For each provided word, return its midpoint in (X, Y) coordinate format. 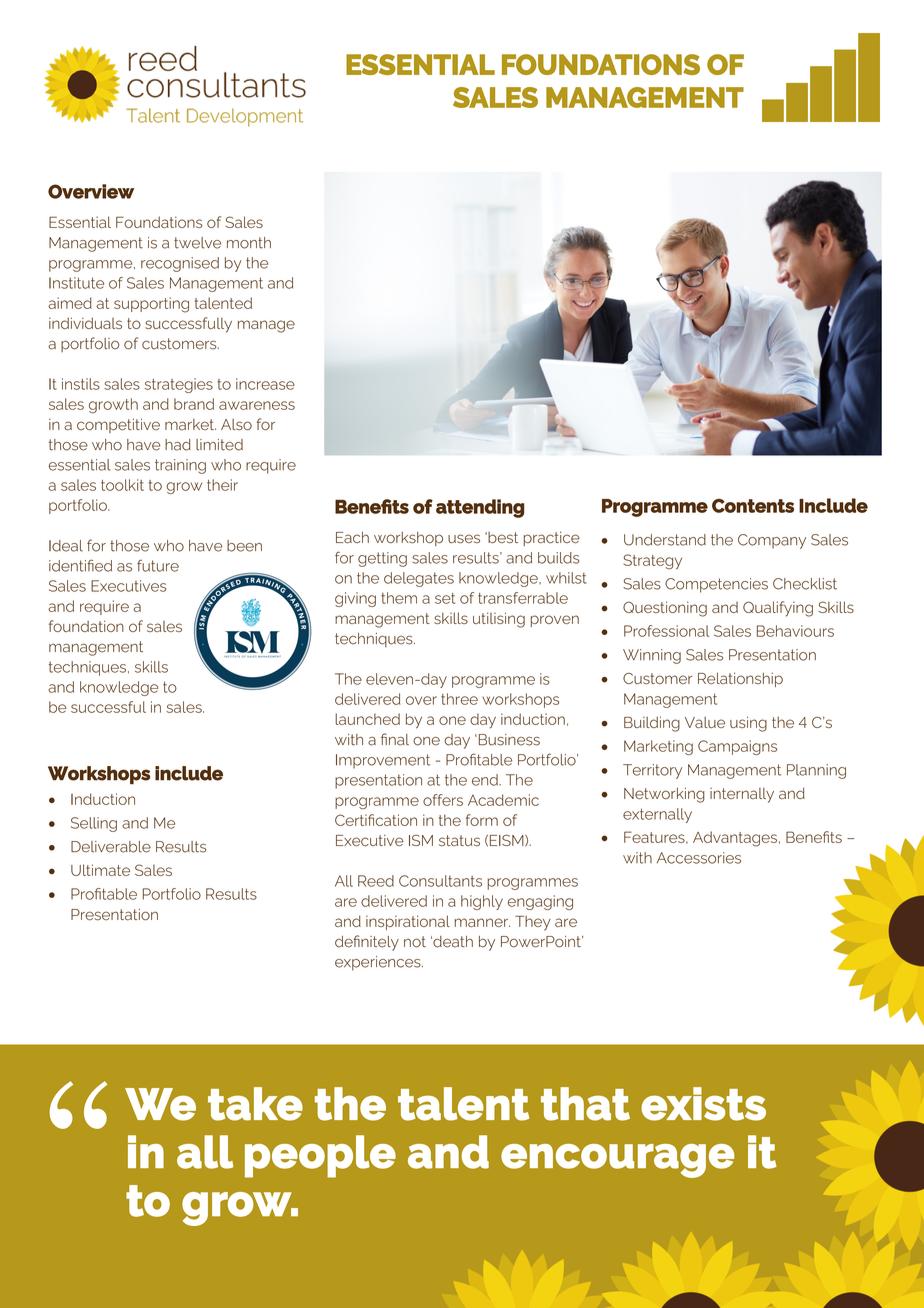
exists (703, 1104)
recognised (180, 264)
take (255, 1104)
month (249, 243)
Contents (753, 506)
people (320, 1156)
